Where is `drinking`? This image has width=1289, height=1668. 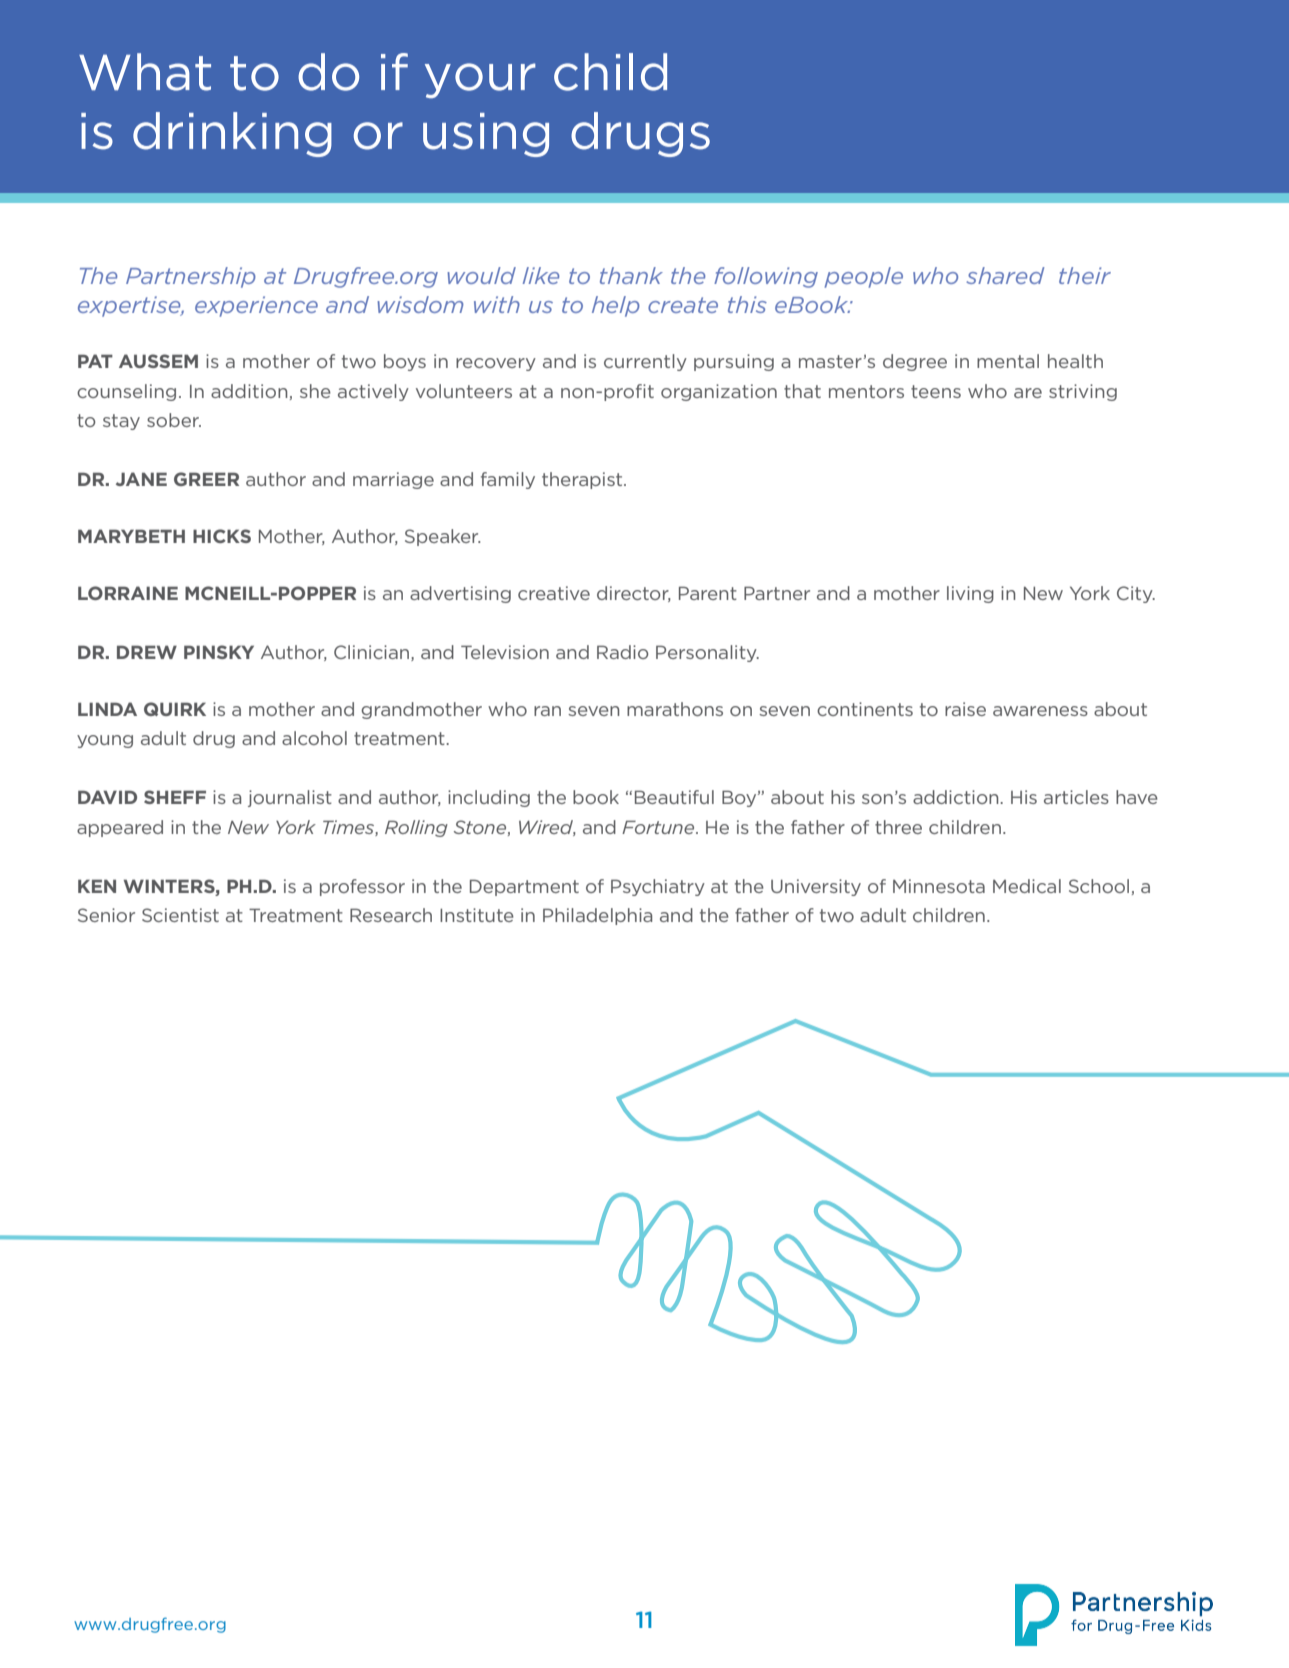
drinking is located at coordinates (232, 134).
